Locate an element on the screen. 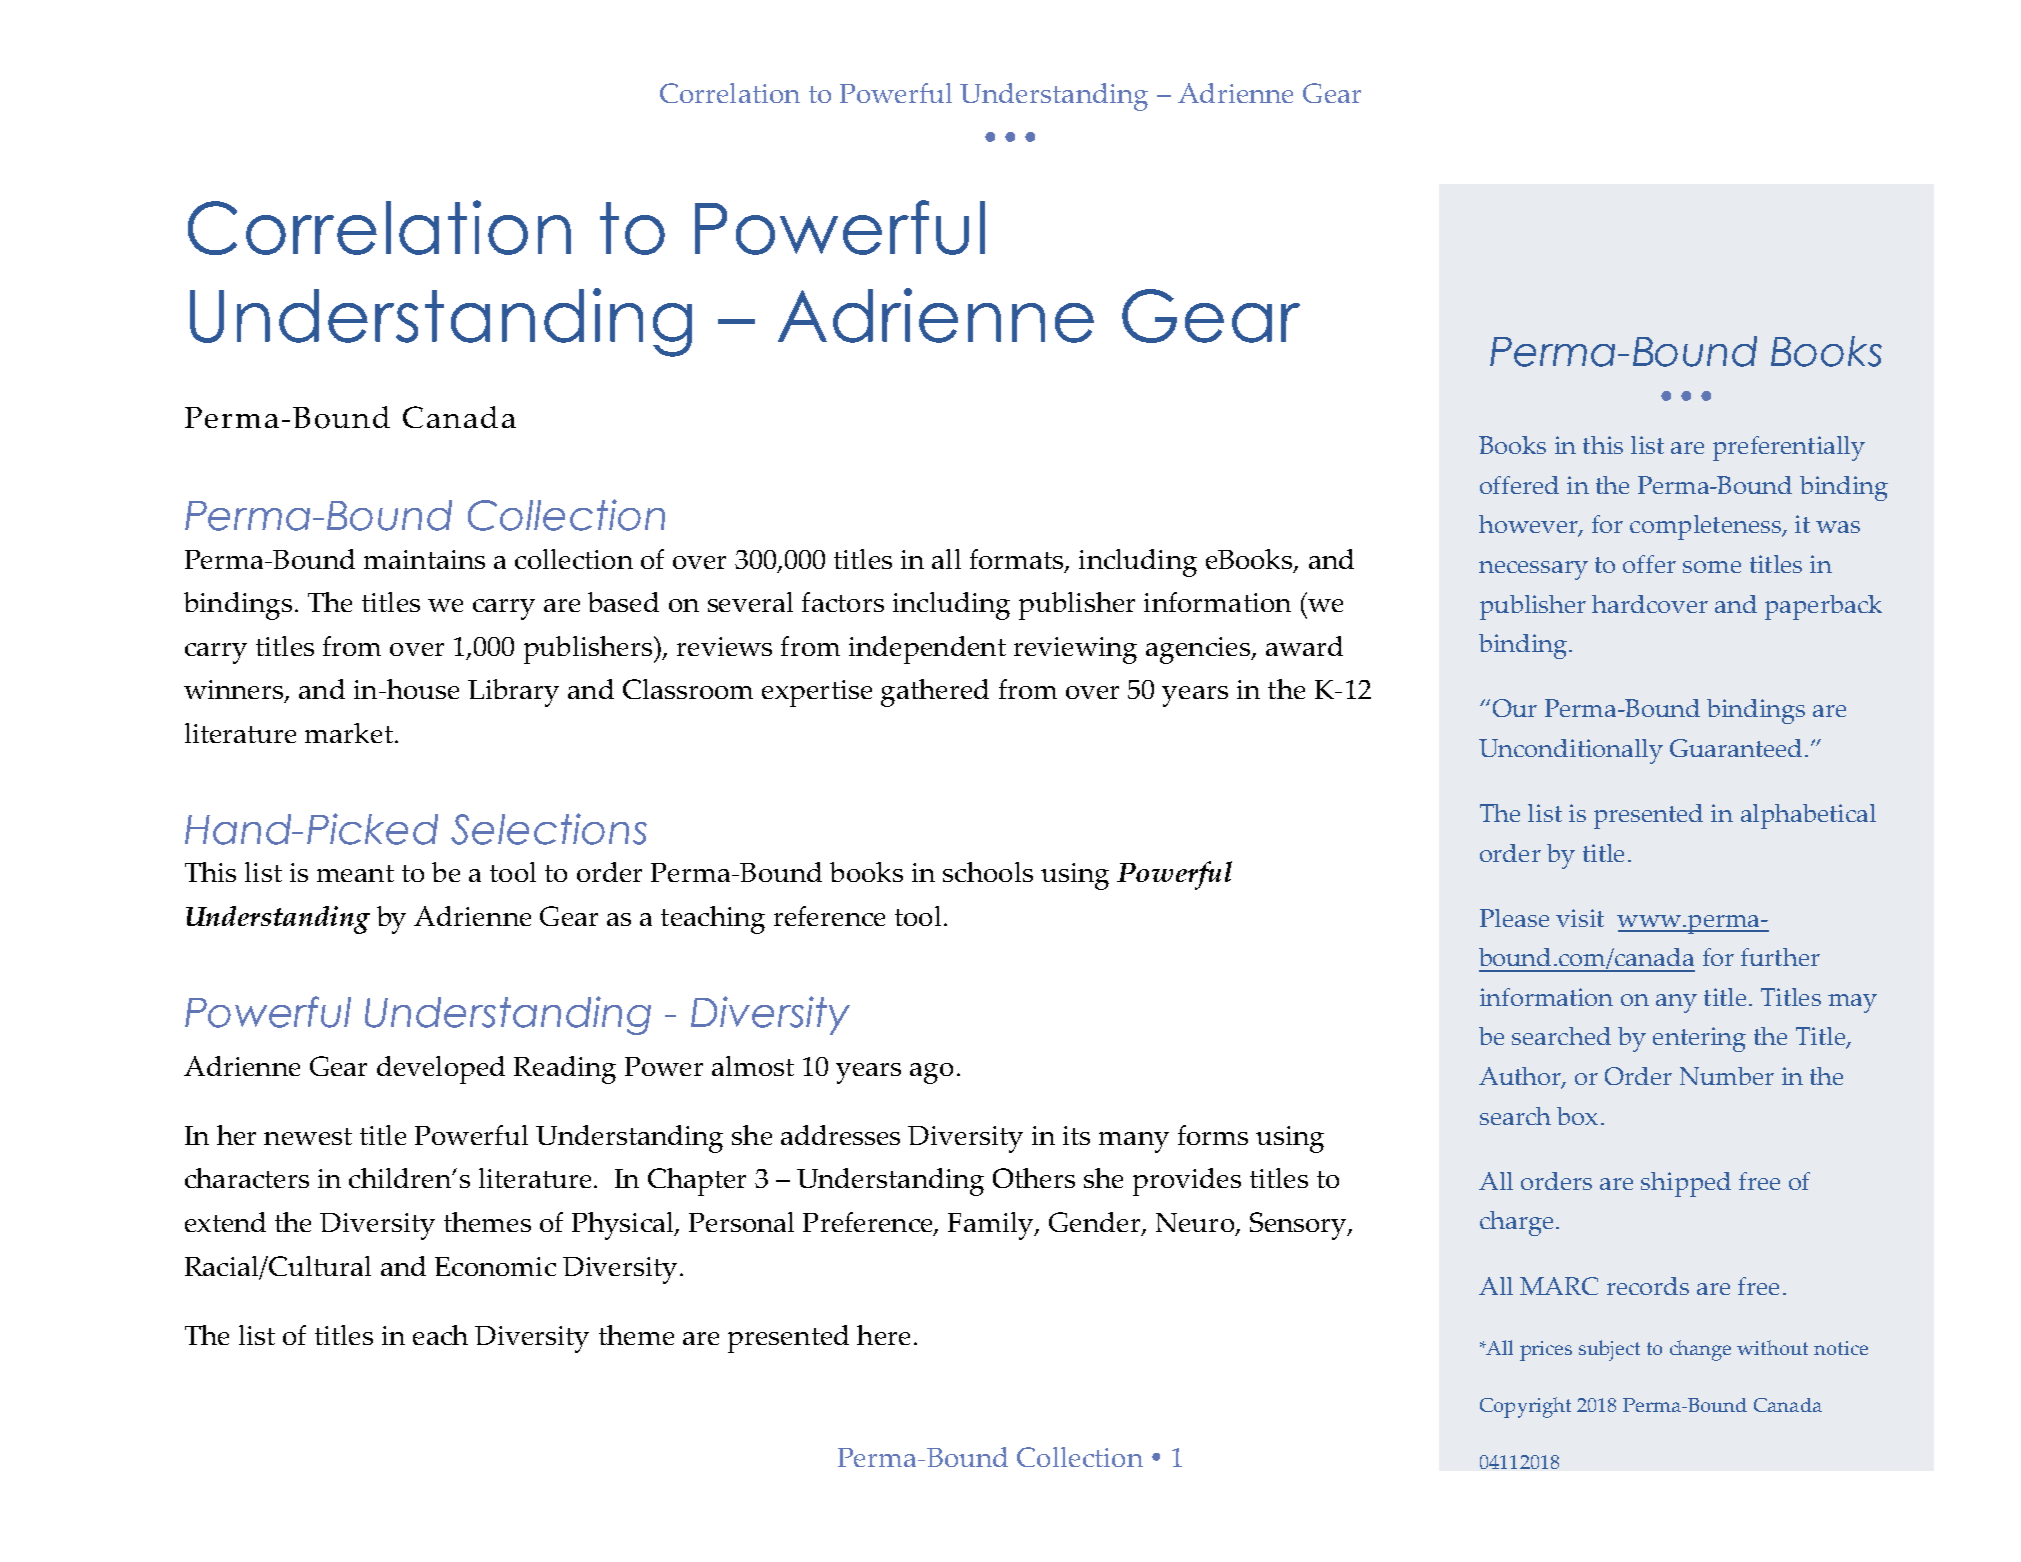  schools is located at coordinates (988, 872).
